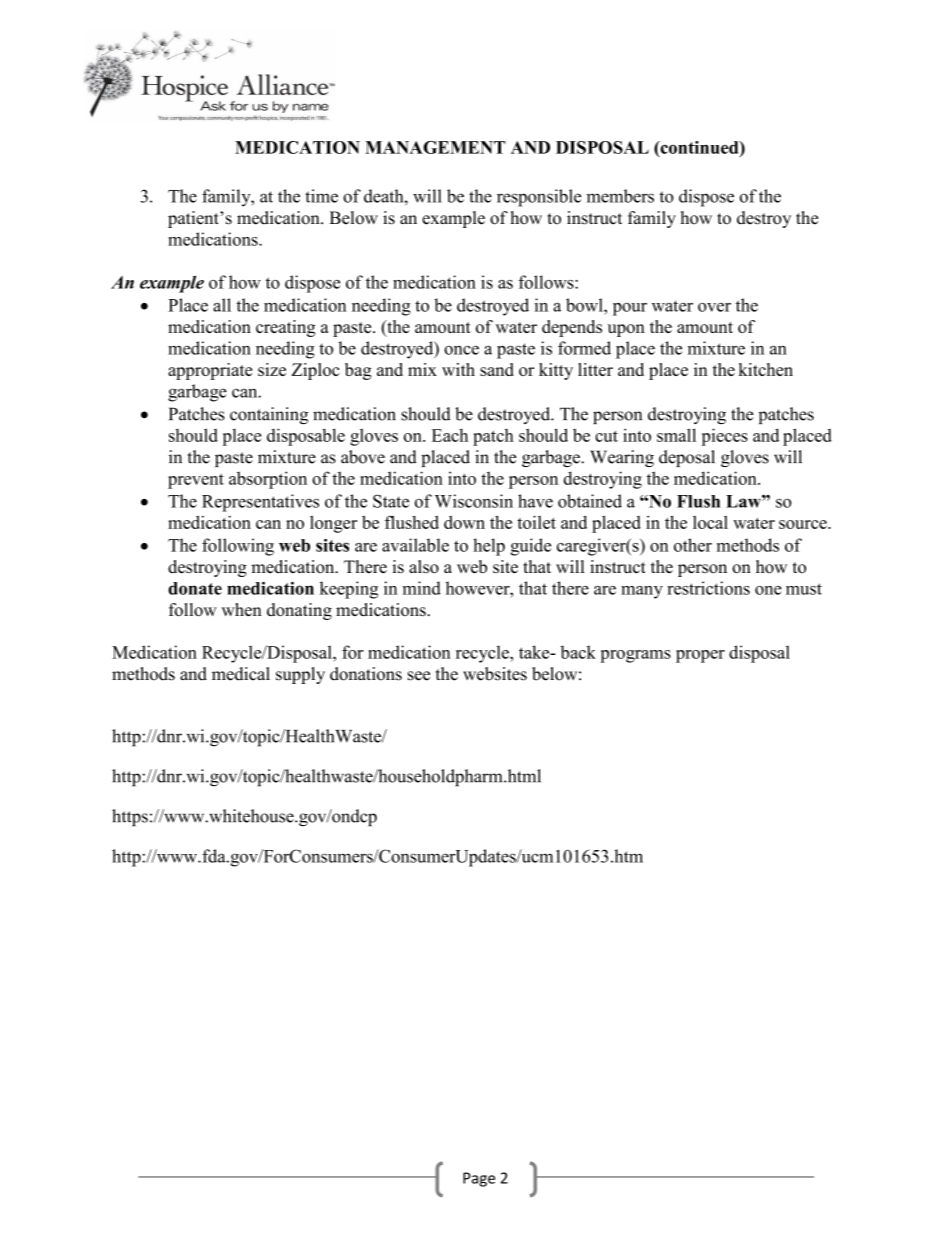 The image size is (952, 1233). What do you see at coordinates (724, 437) in the page?
I see `pieces` at bounding box center [724, 437].
